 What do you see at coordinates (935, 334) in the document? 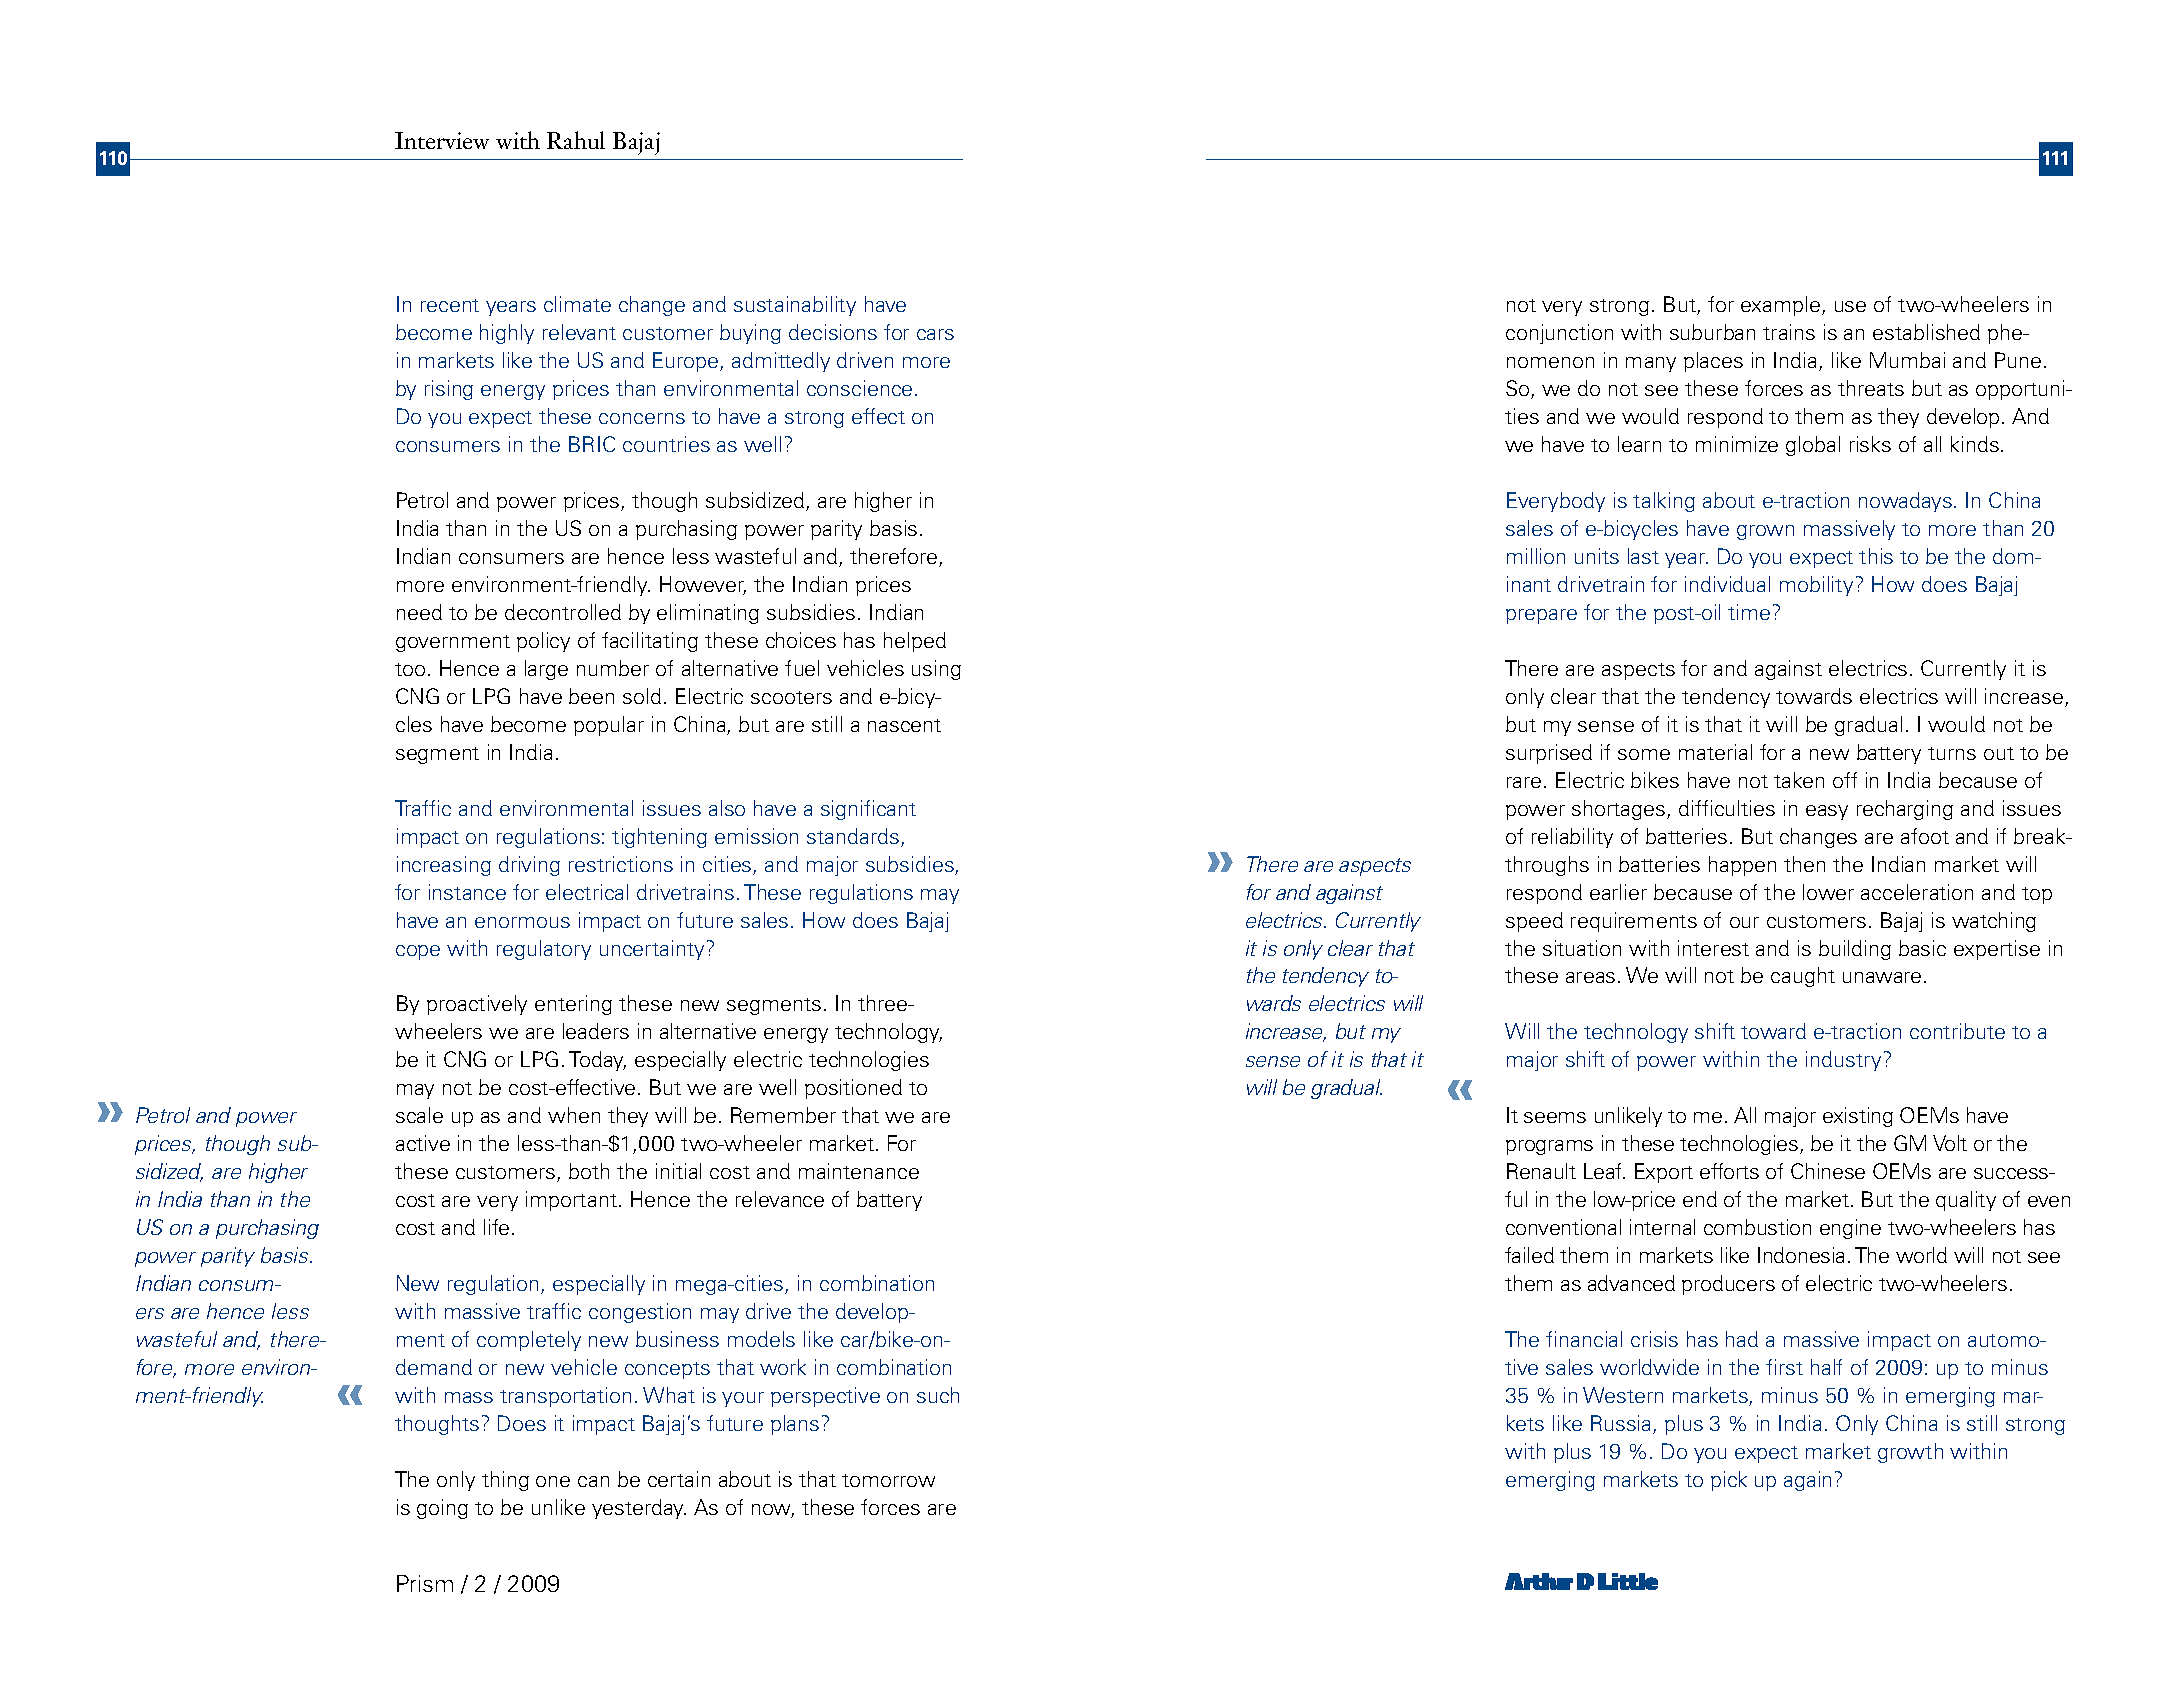
I see `cars` at bounding box center [935, 334].
